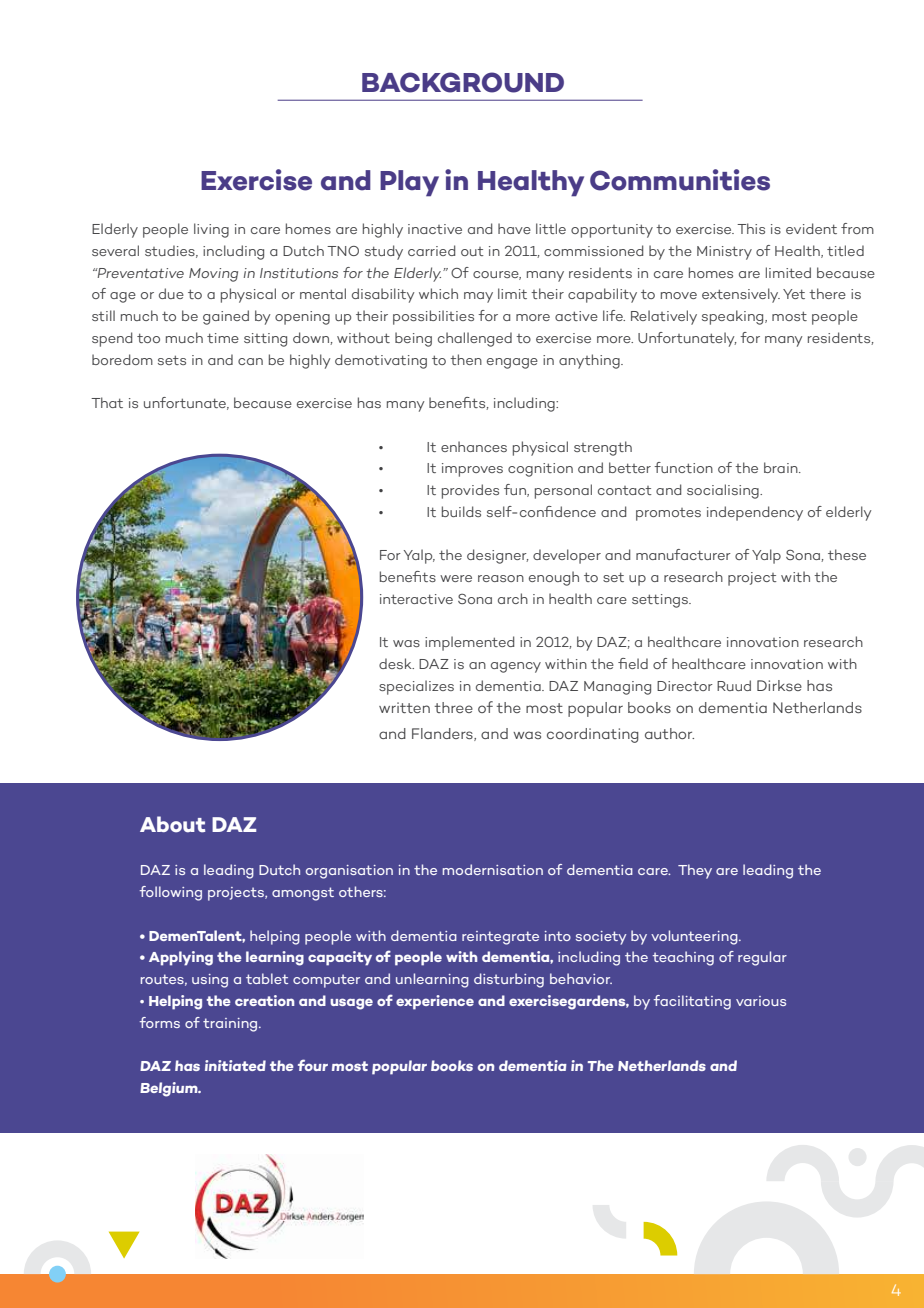  Describe the element at coordinates (741, 295) in the screenshot. I see `extensively` at that location.
